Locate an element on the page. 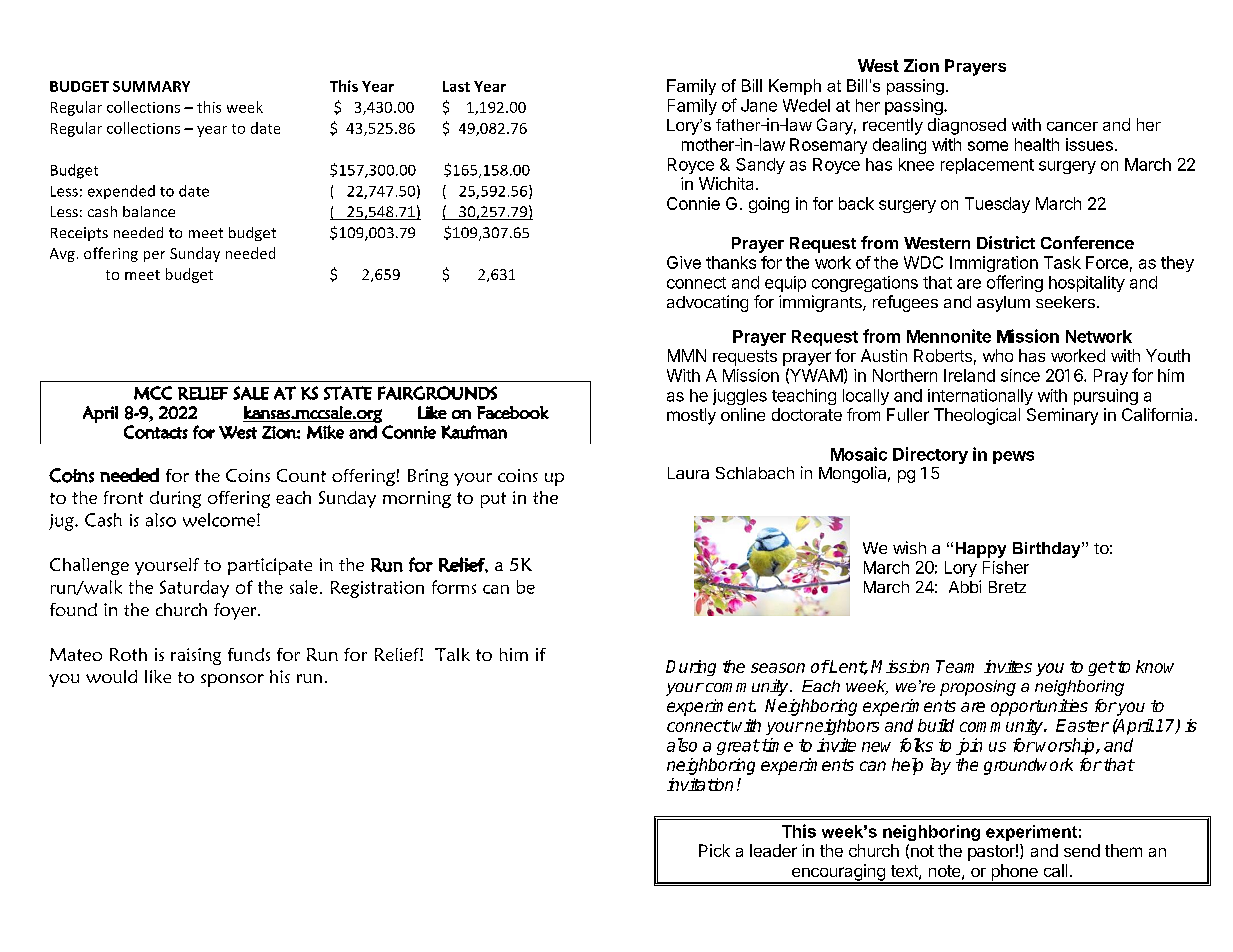 This document has width=1233, height=952. pews is located at coordinates (1013, 457).
